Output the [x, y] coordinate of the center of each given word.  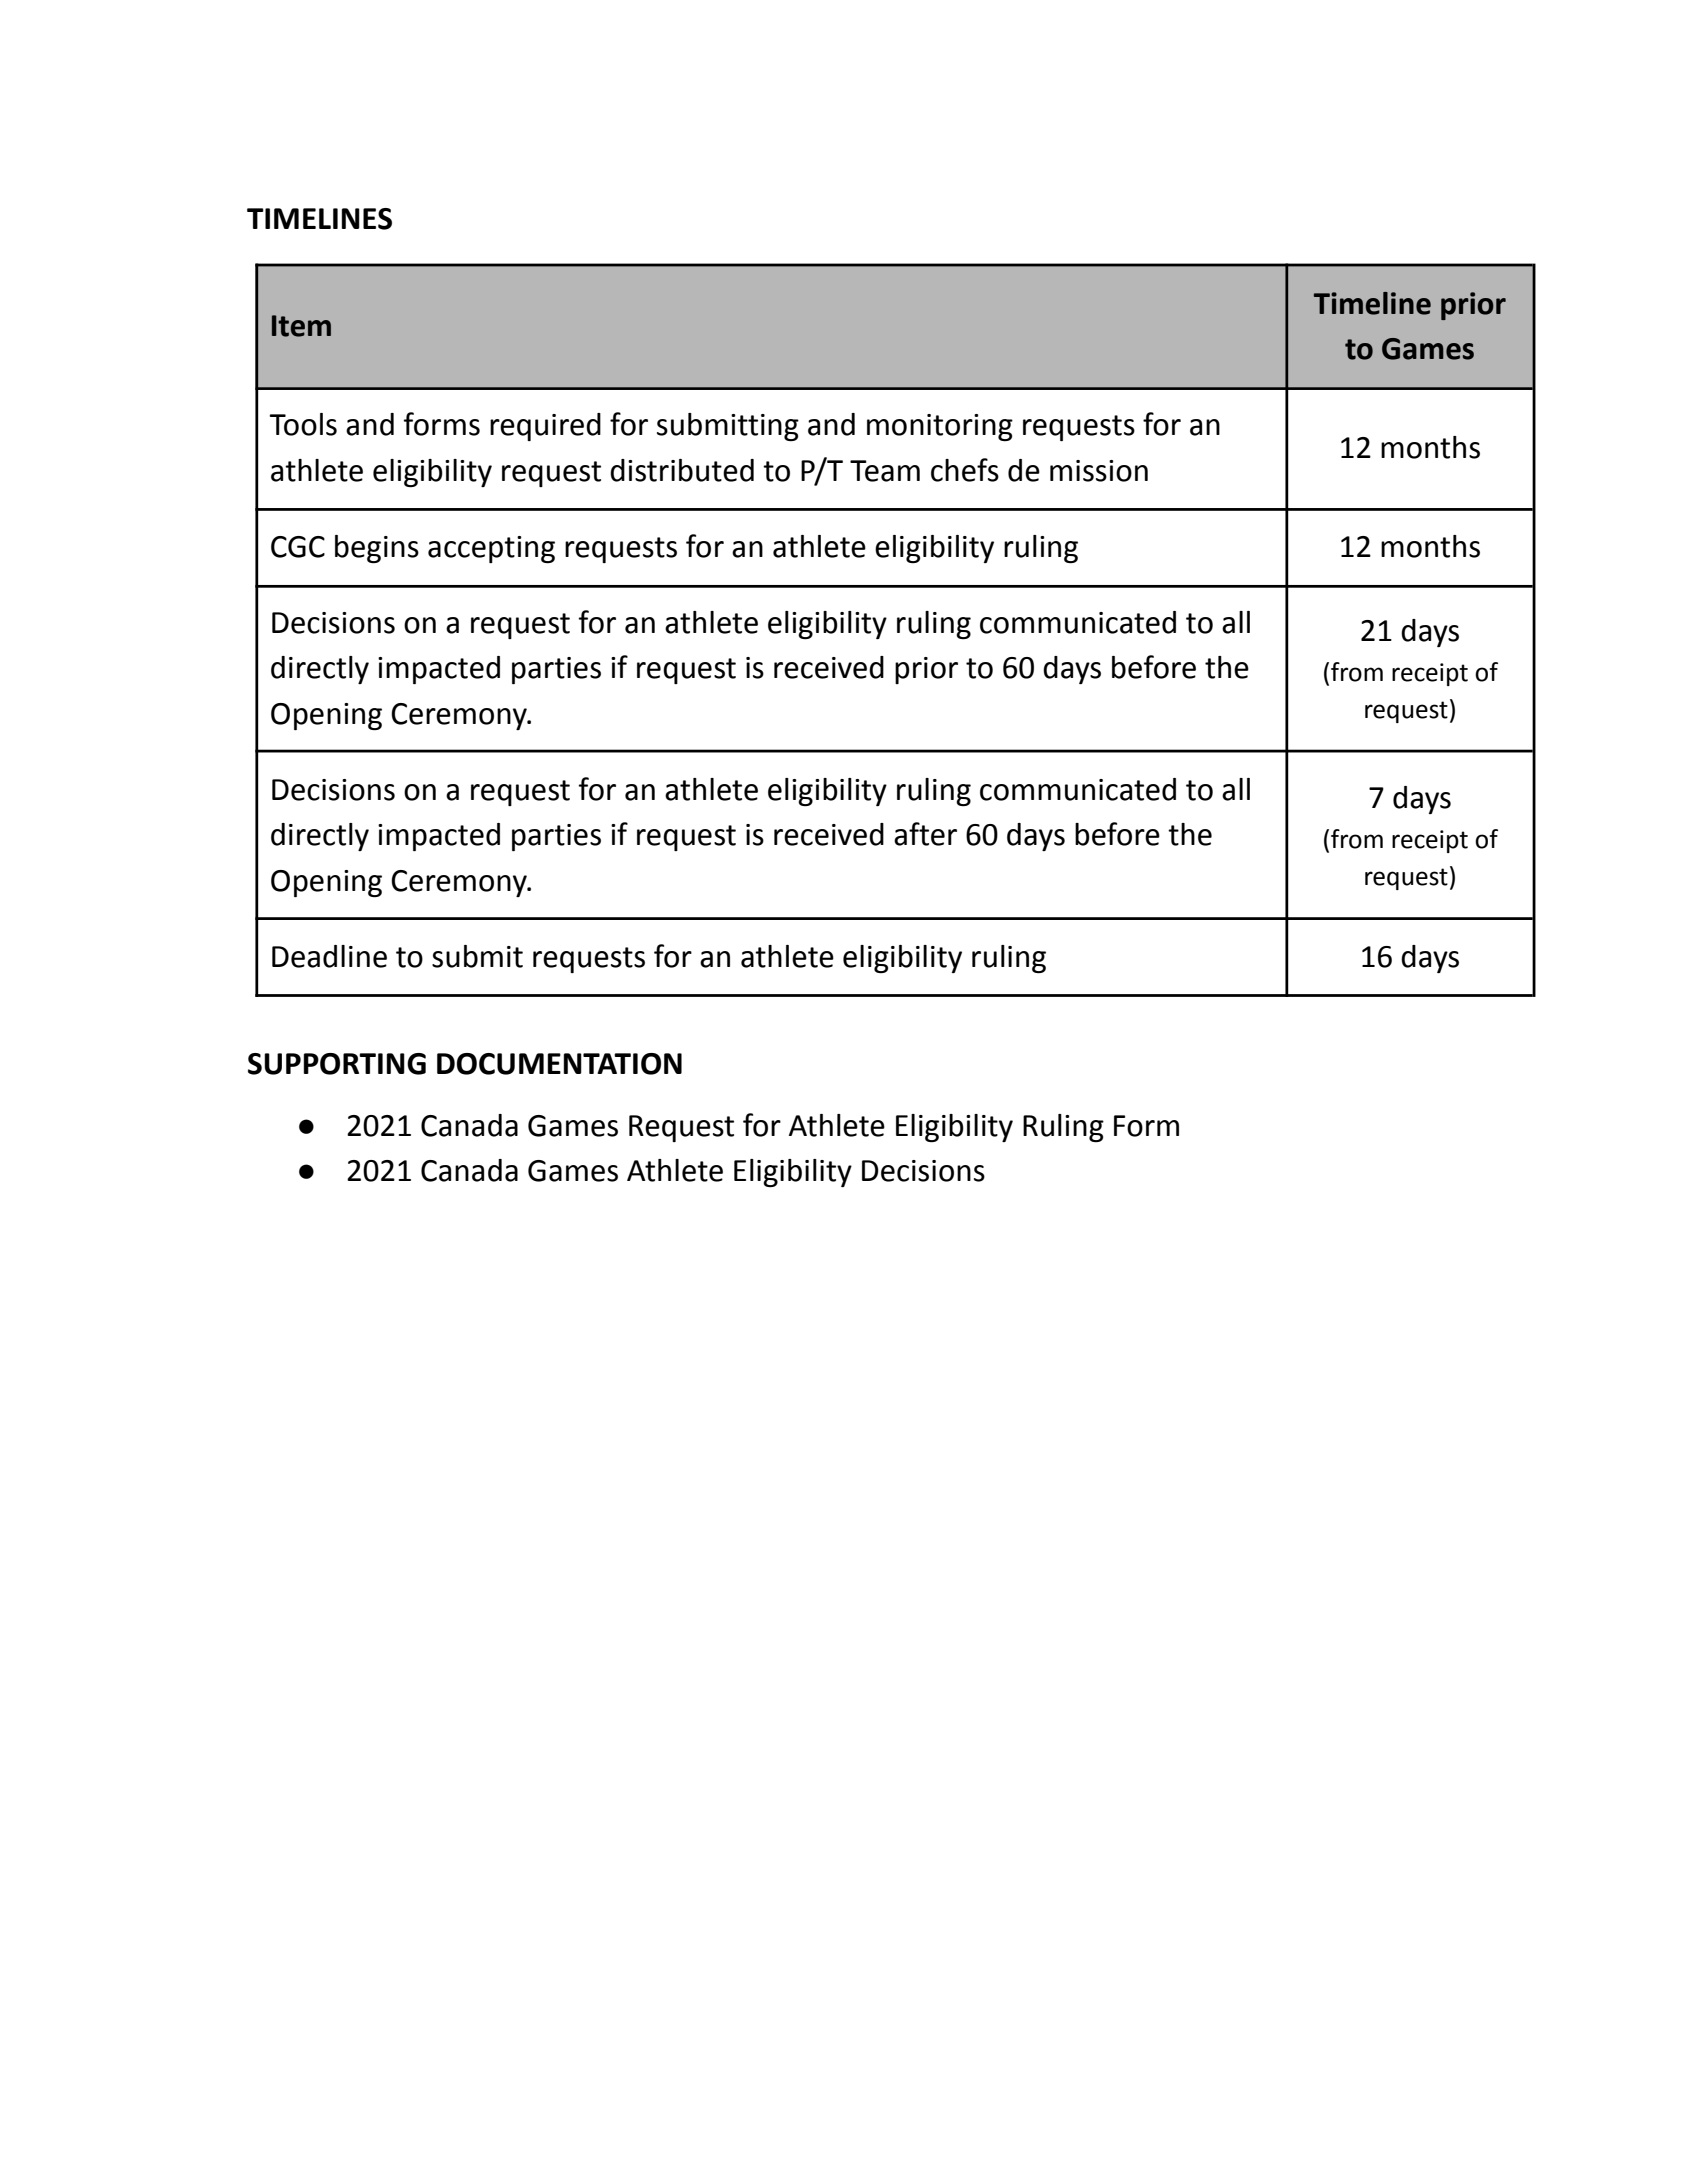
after [925, 834]
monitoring [940, 427]
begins [377, 549]
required [545, 427]
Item [301, 326]
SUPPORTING [337, 1064]
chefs [965, 470]
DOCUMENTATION [559, 1064]
